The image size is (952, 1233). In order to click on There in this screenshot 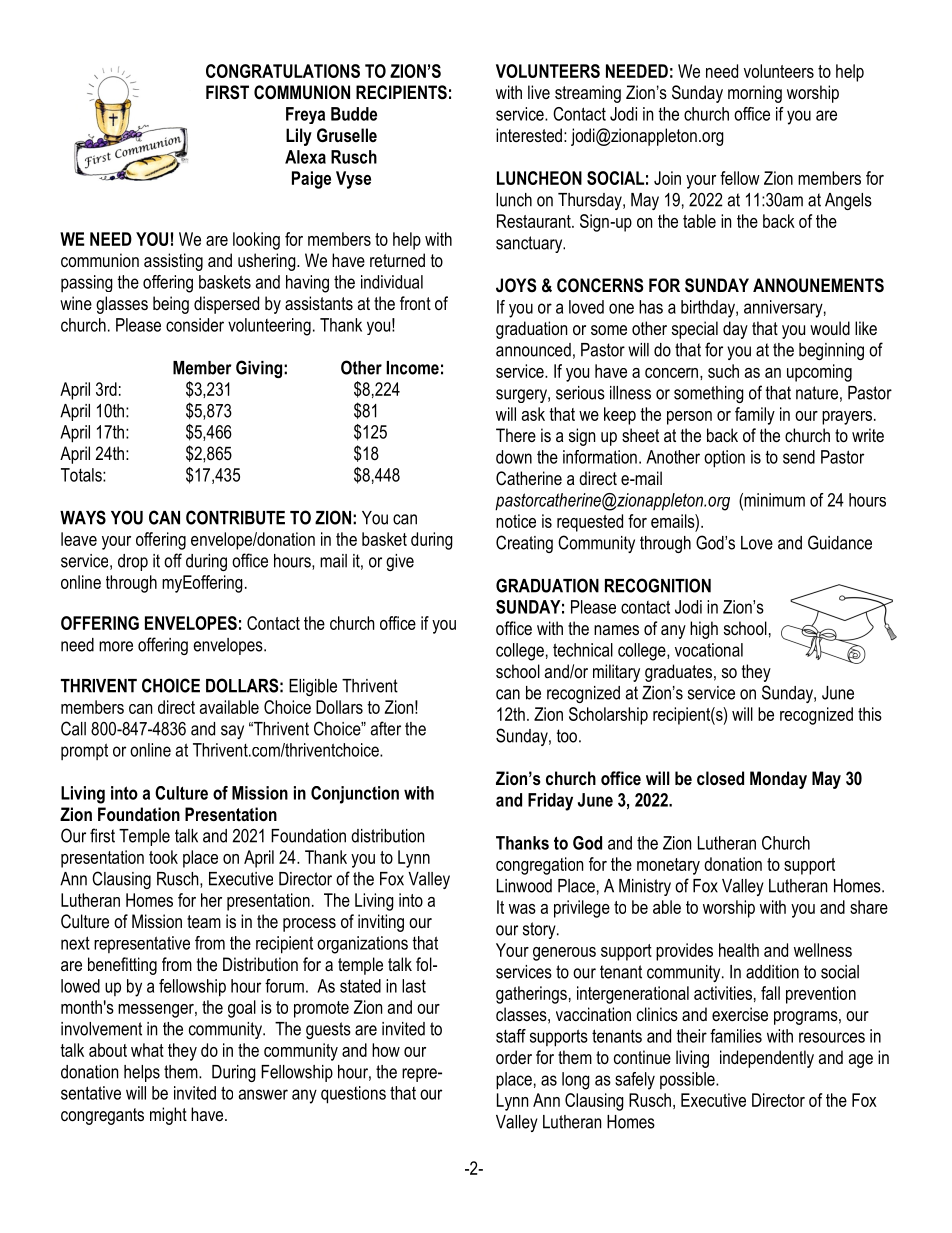, I will do `click(516, 435)`.
